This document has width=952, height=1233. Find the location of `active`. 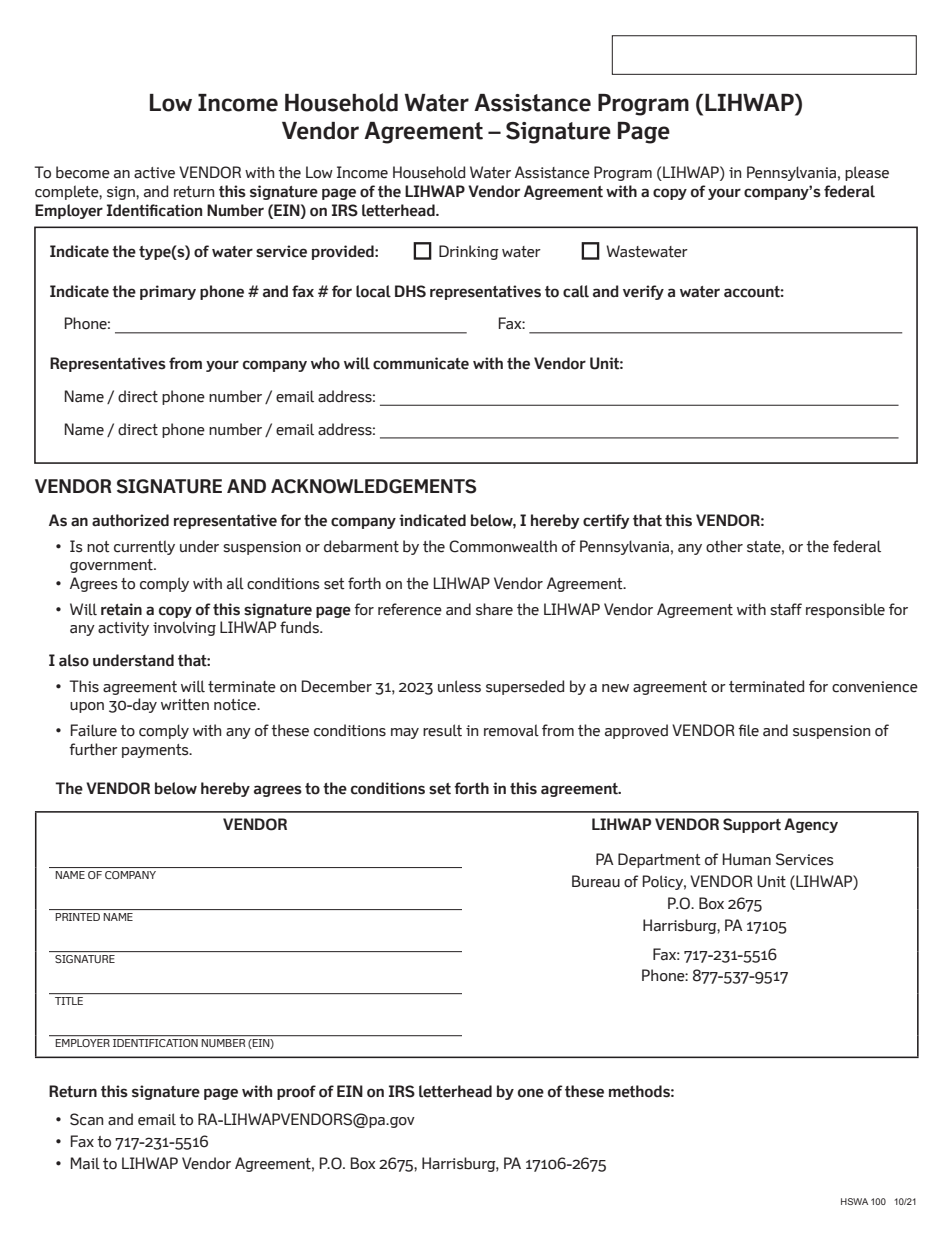

active is located at coordinates (154, 173).
